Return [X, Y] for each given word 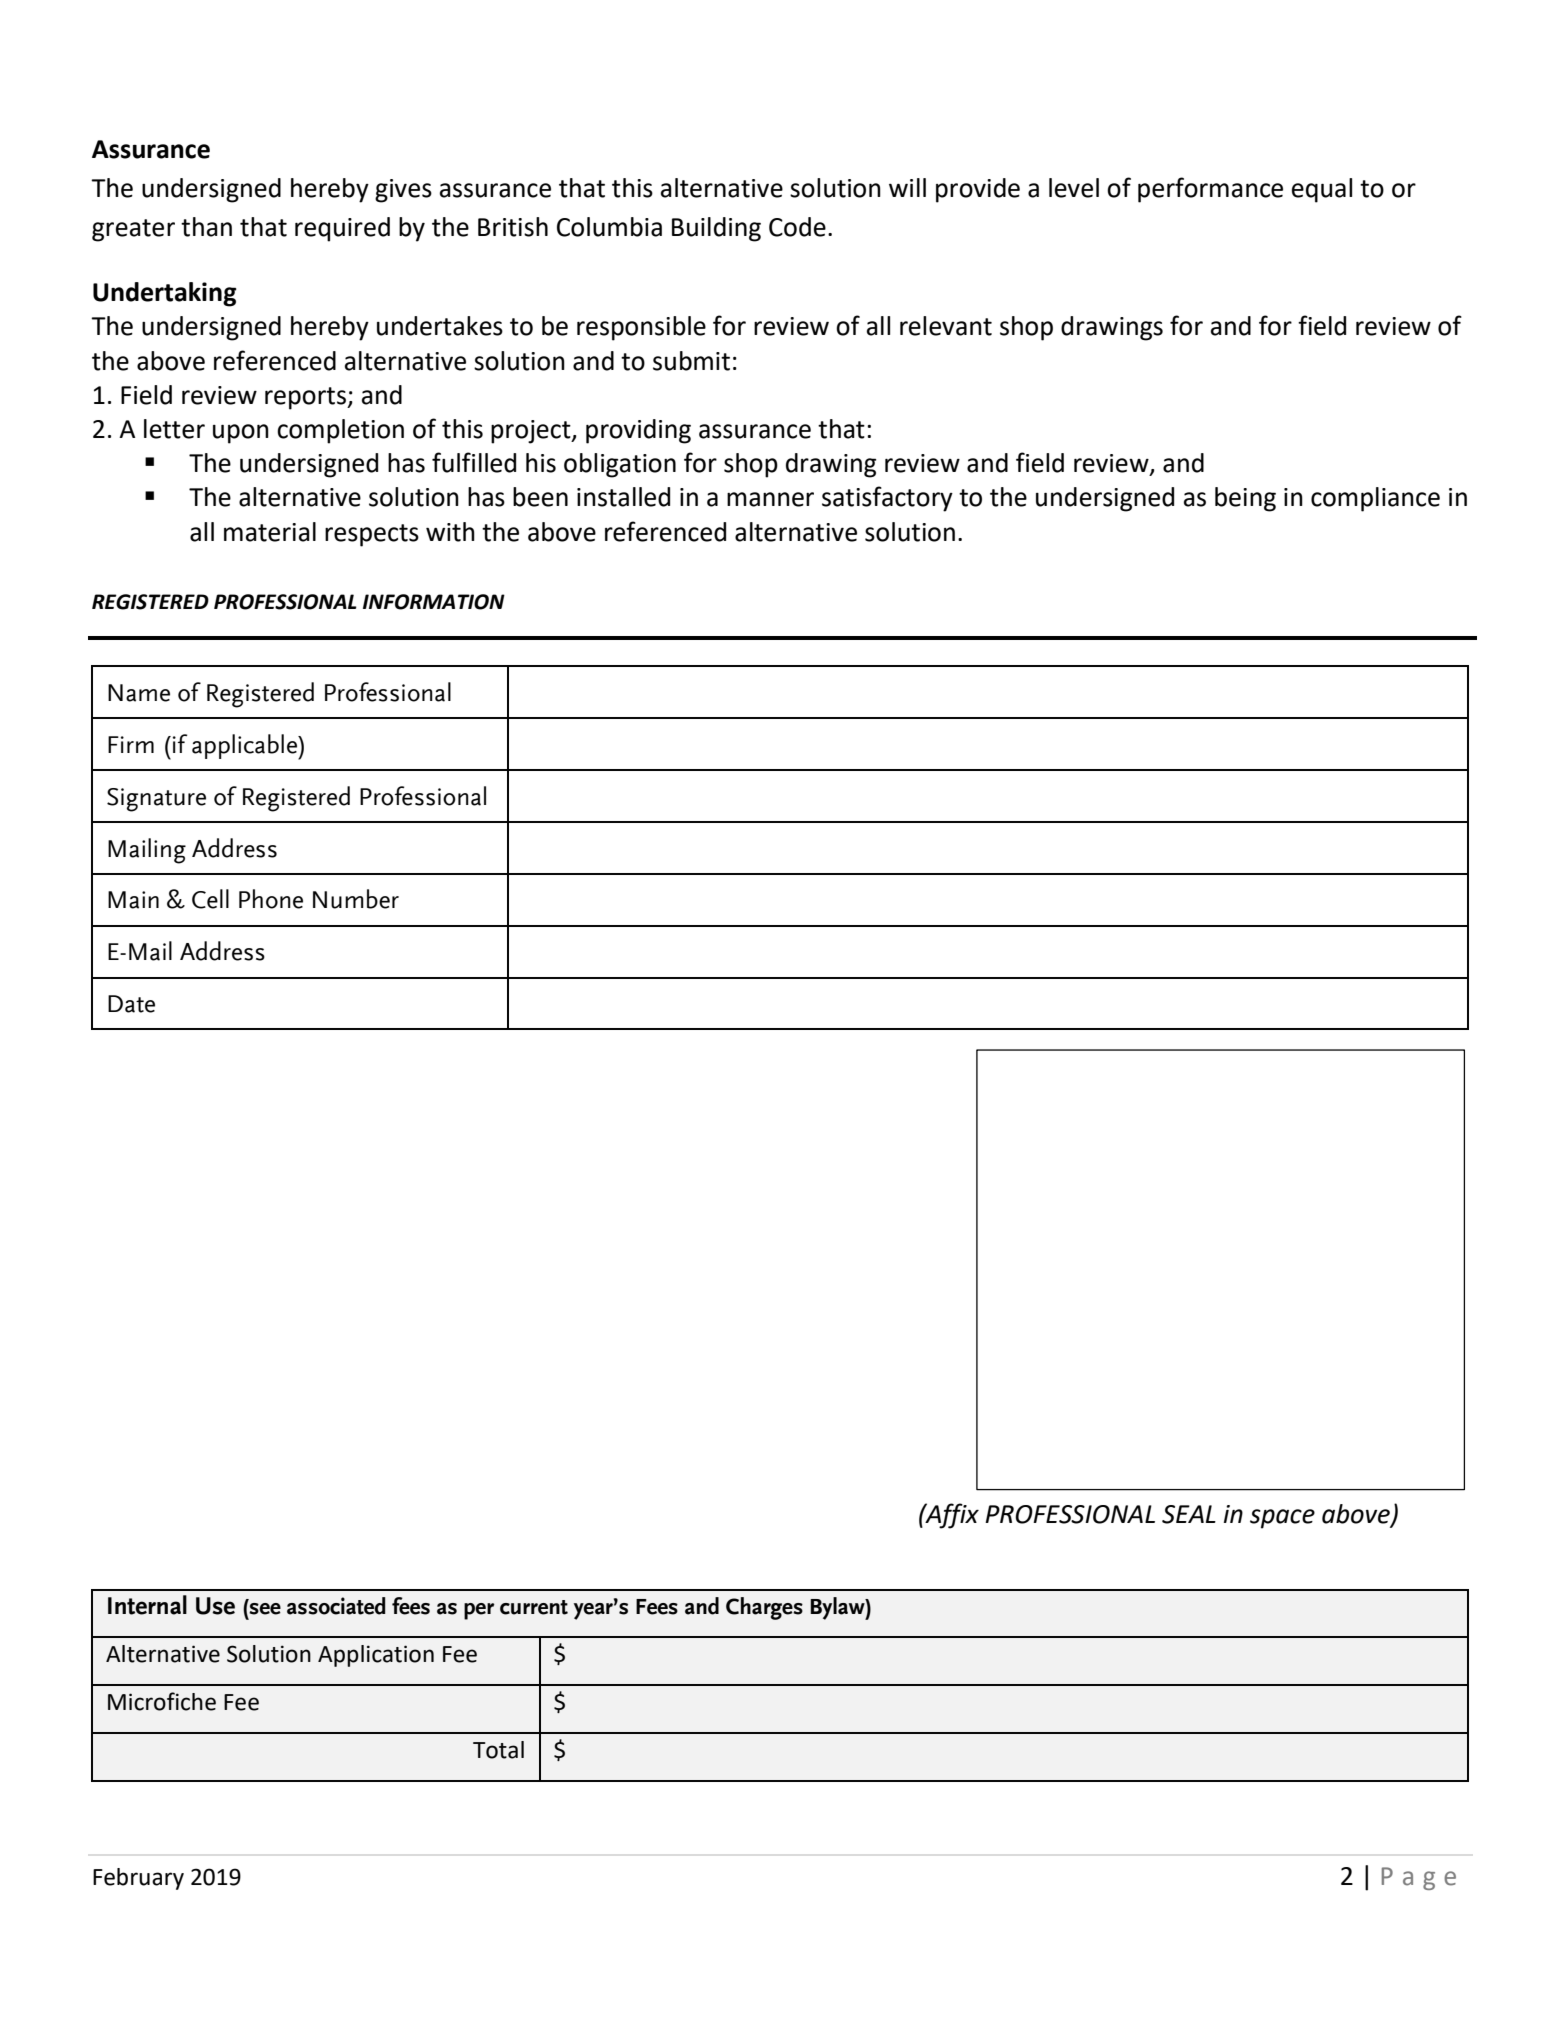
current [534, 1607]
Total [498, 1750]
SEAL [1189, 1514]
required [342, 229]
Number [356, 899]
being [1245, 499]
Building [716, 229]
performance [1210, 190]
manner [770, 499]
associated [336, 1606]
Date [131, 1004]
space [1282, 1519]
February [138, 1879]
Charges [764, 1608]
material [270, 532]
